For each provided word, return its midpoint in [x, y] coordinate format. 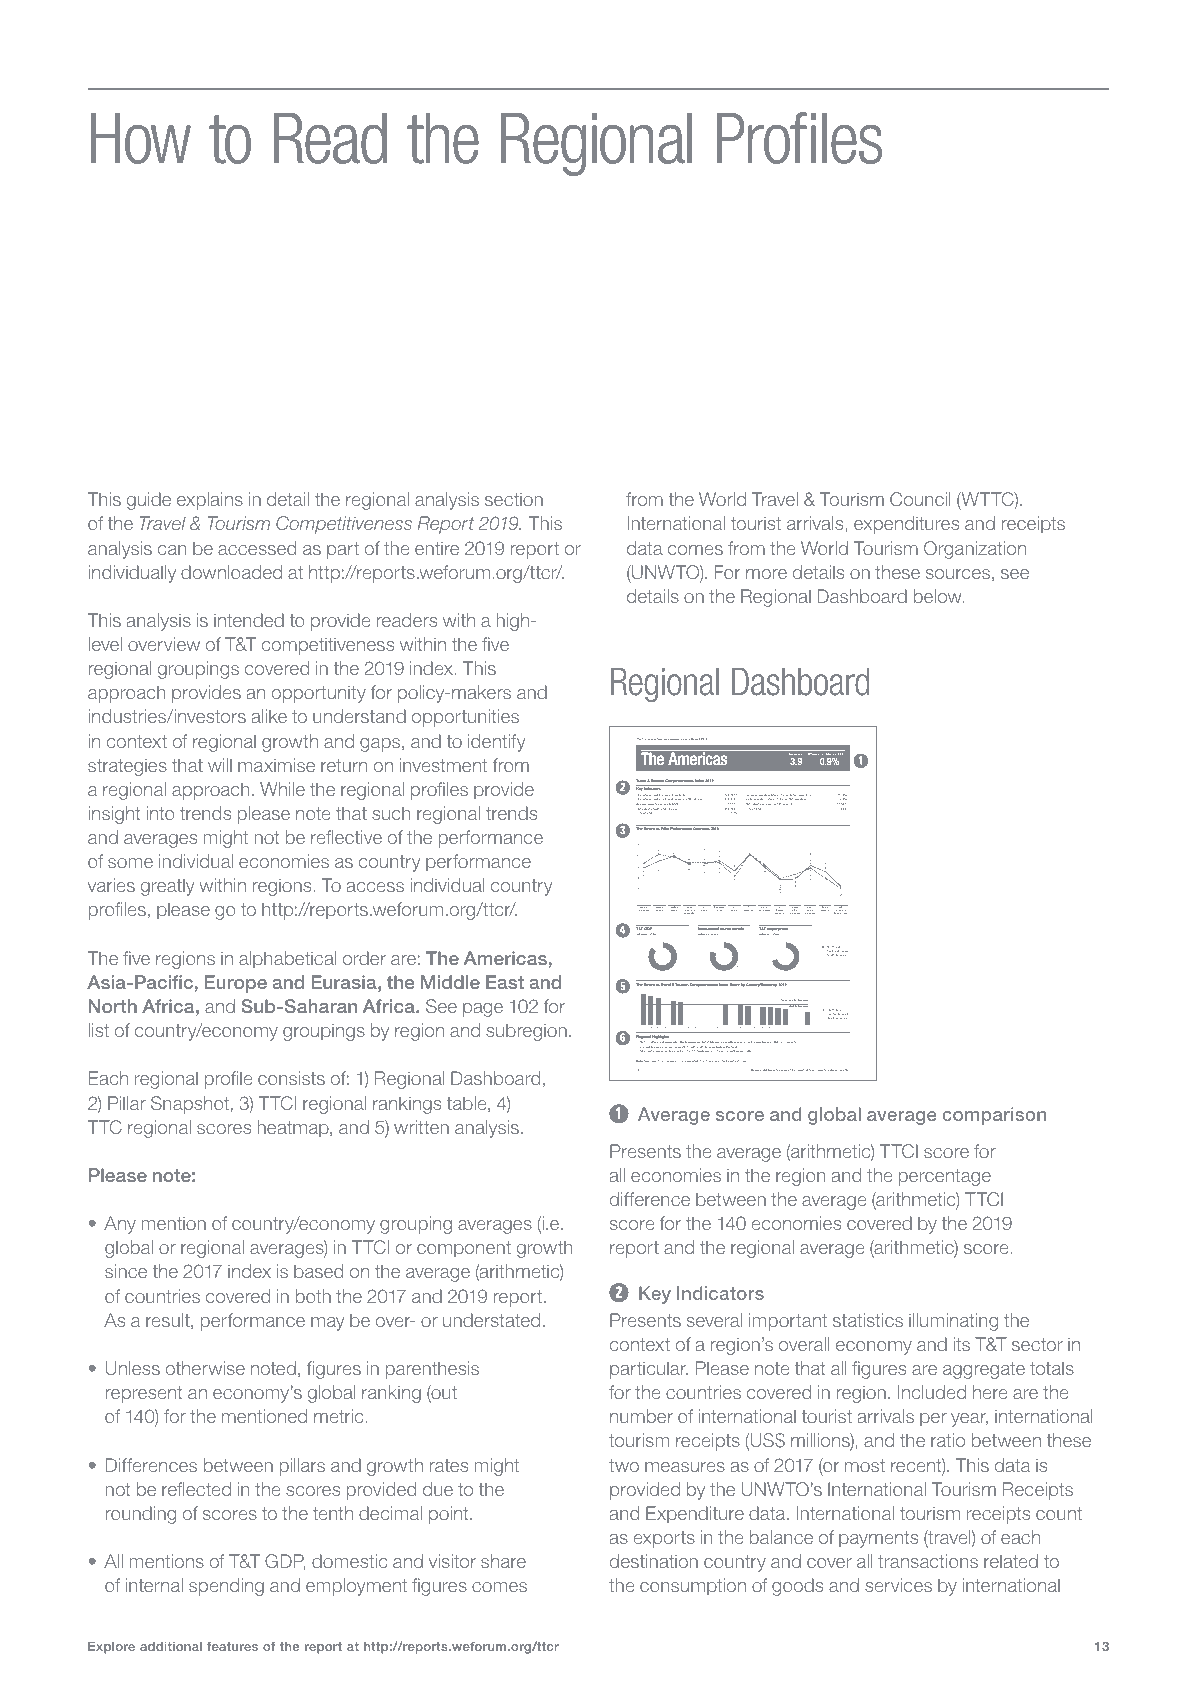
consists [291, 1078]
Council [920, 499]
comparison [994, 1116]
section [514, 499]
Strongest [646, 1051]
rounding [140, 1515]
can [172, 550]
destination [654, 1561]
